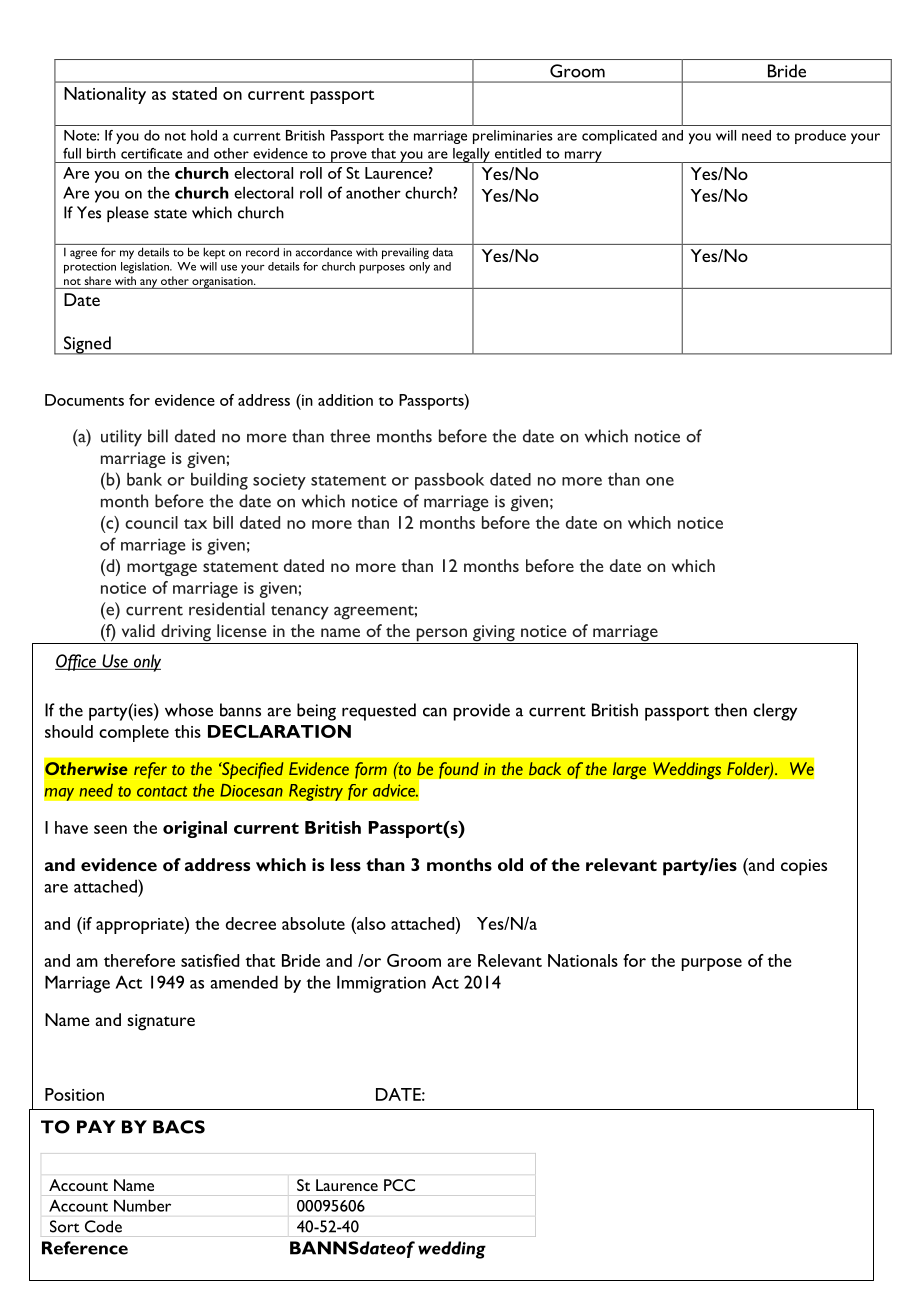 This screenshot has height=1308, width=924. I want to click on valid, so click(138, 630).
